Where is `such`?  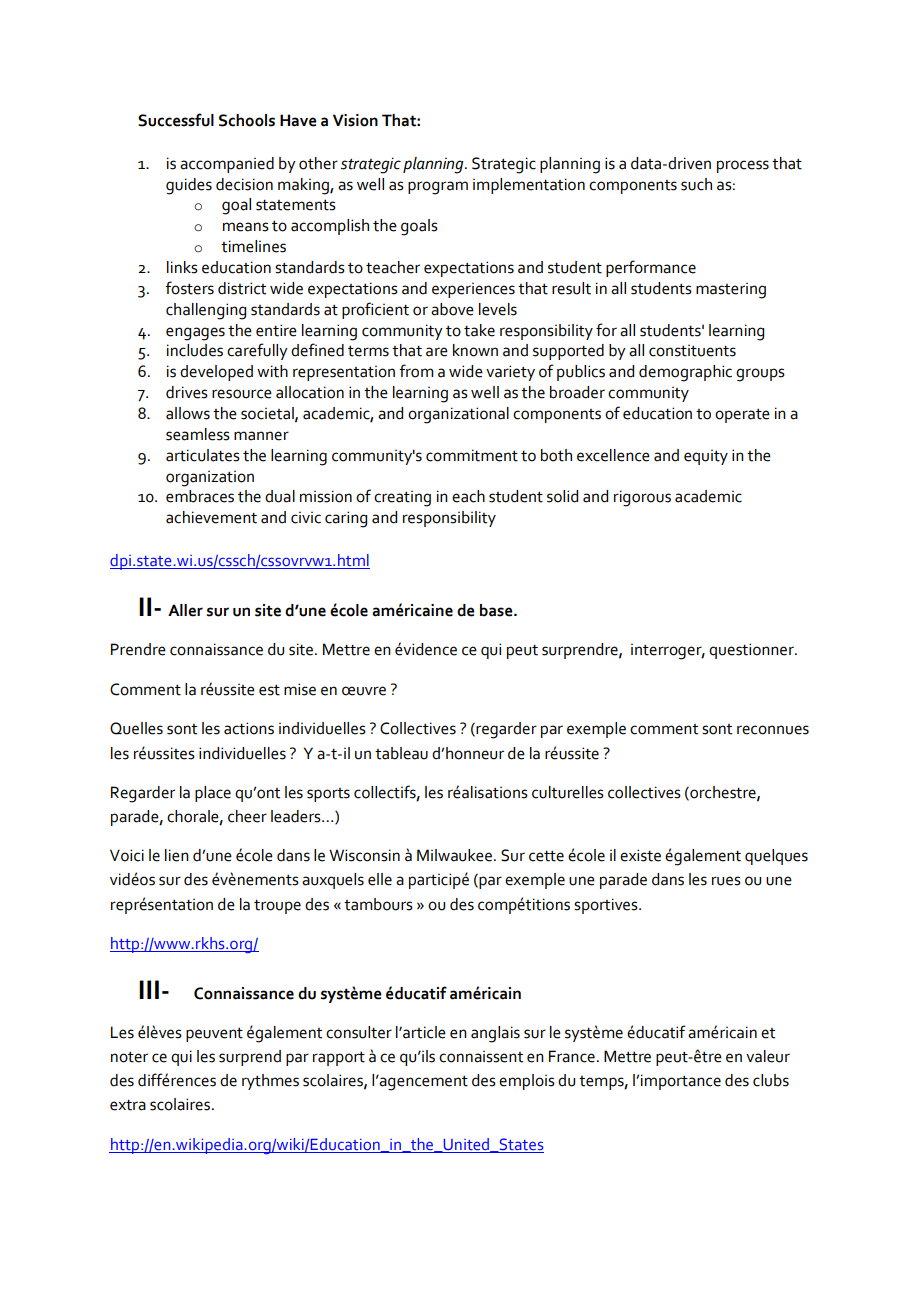
such is located at coordinates (696, 184).
